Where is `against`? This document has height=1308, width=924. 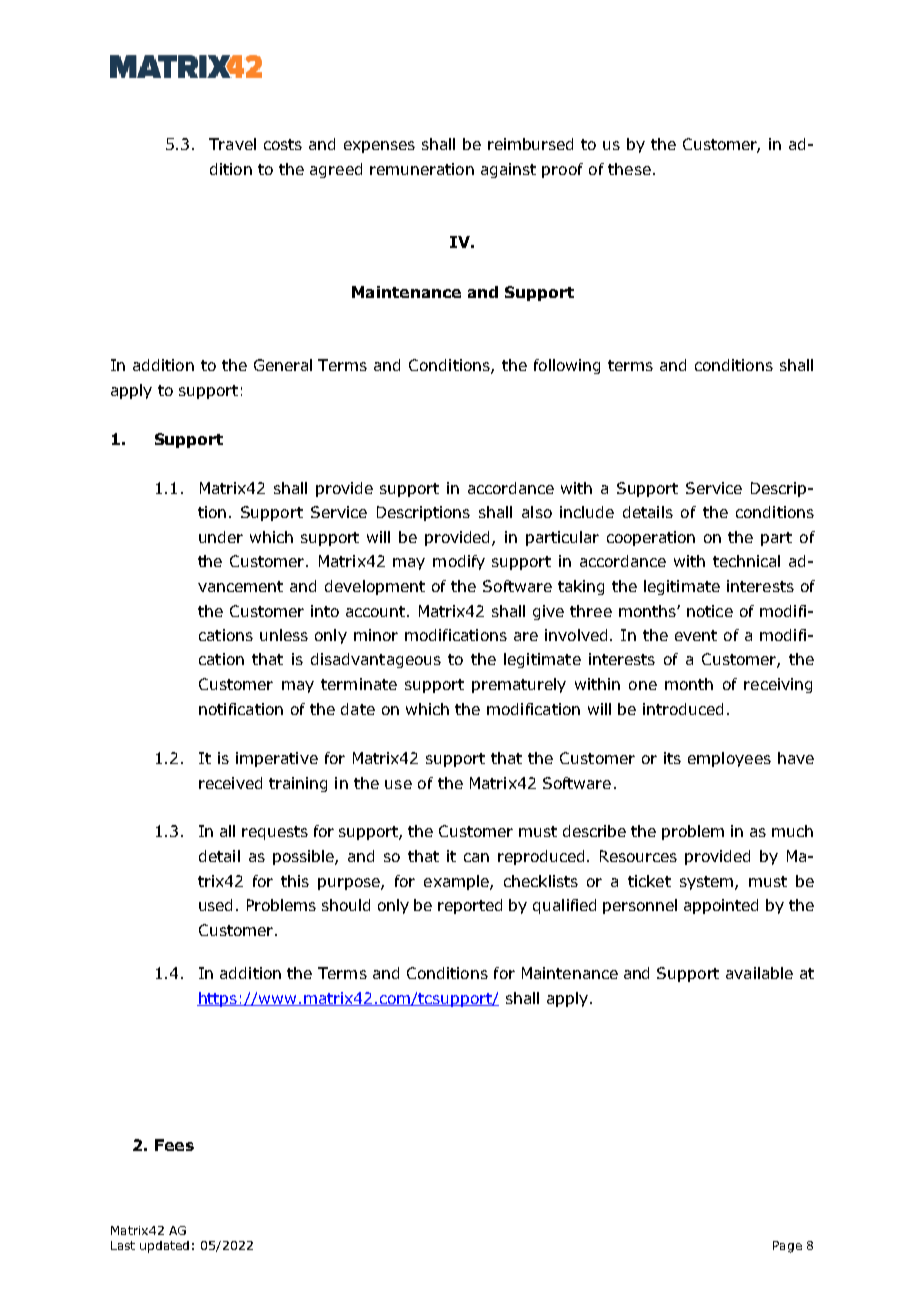
against is located at coordinates (508, 170).
